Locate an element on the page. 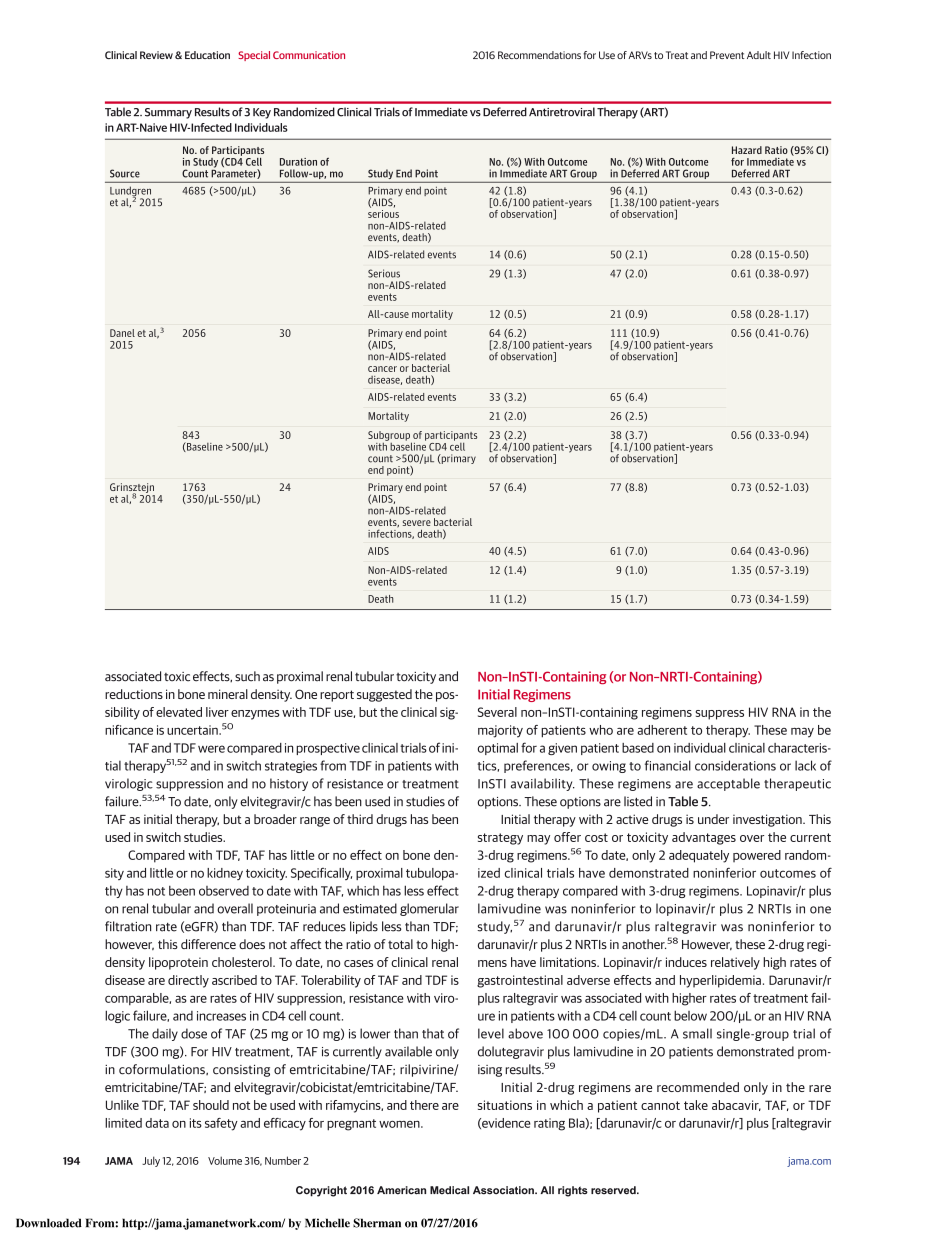 This page has width=952, height=1233. difference is located at coordinates (208, 944).
